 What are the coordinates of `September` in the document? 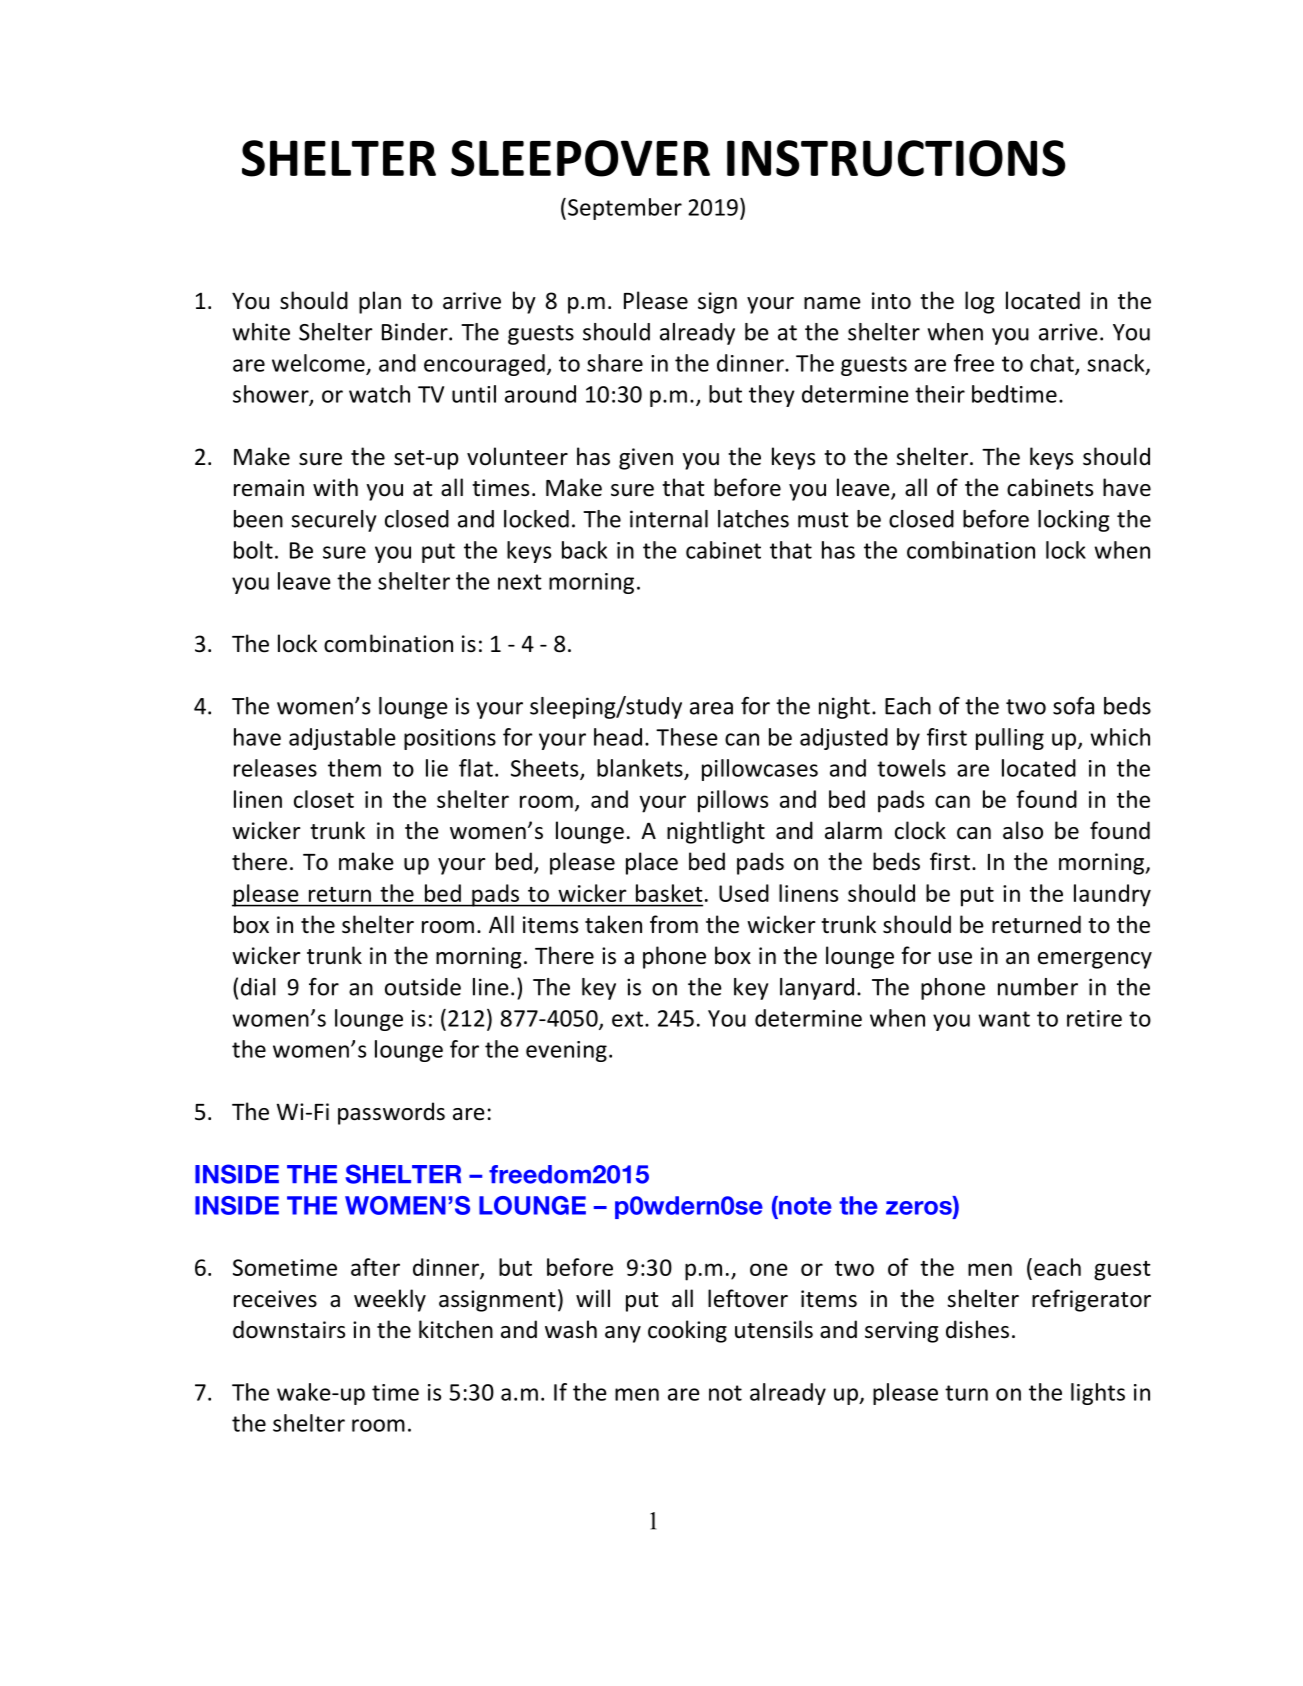 It's located at (625, 209).
